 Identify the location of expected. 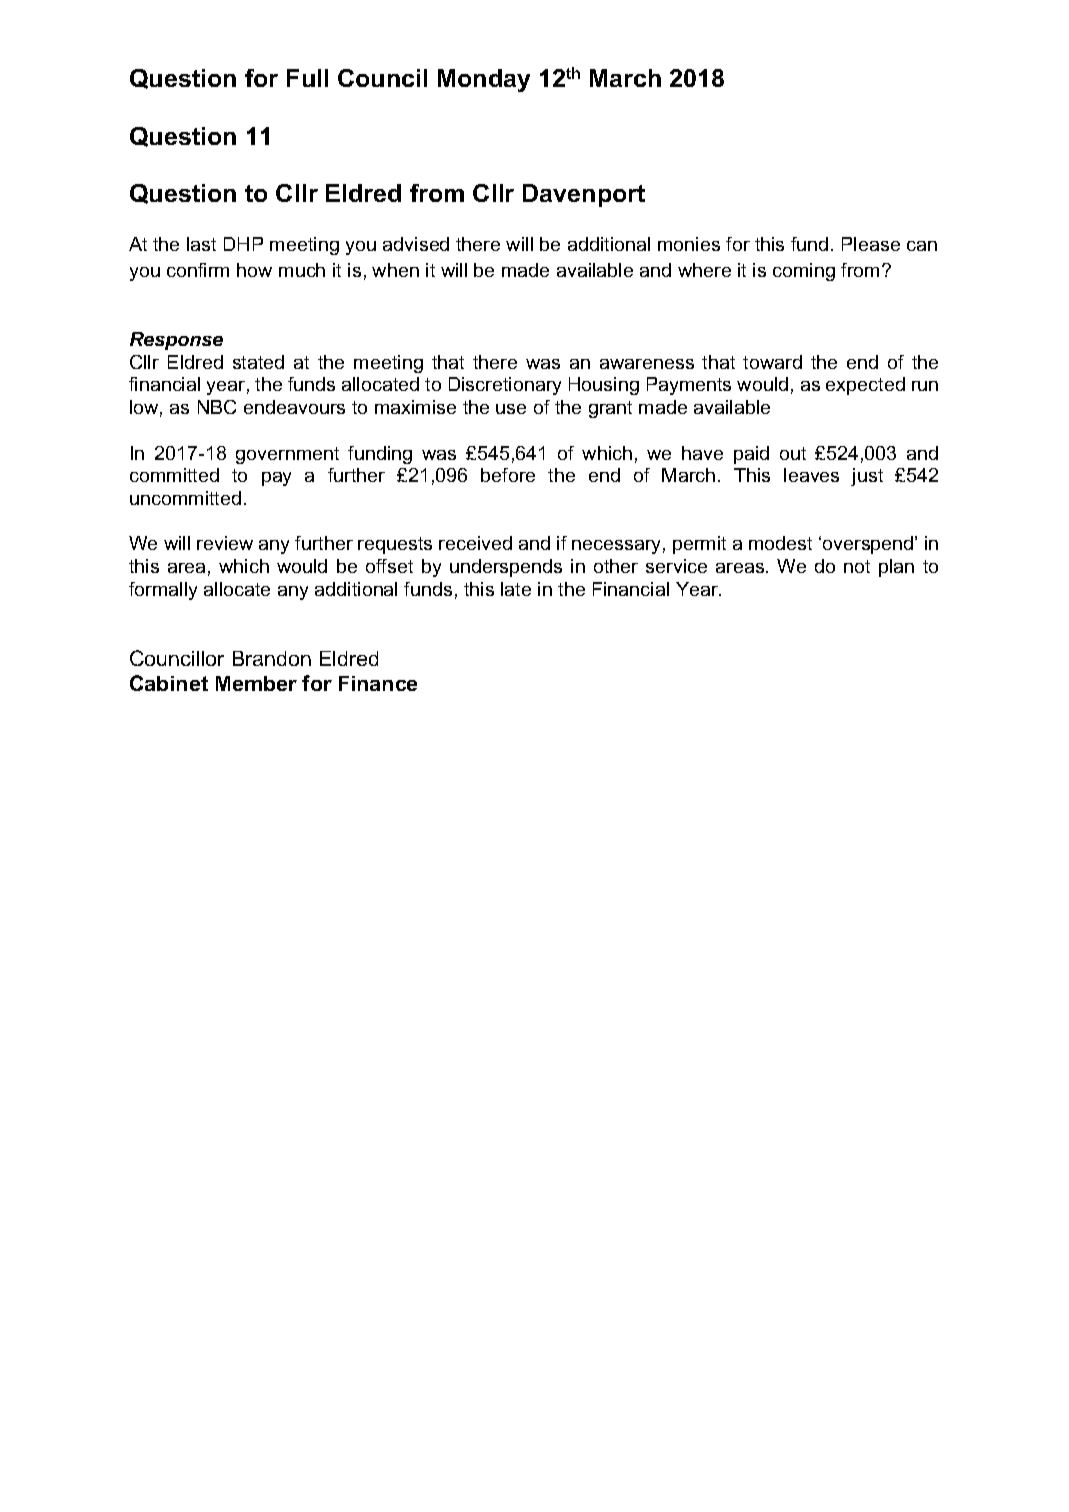
(865, 386).
